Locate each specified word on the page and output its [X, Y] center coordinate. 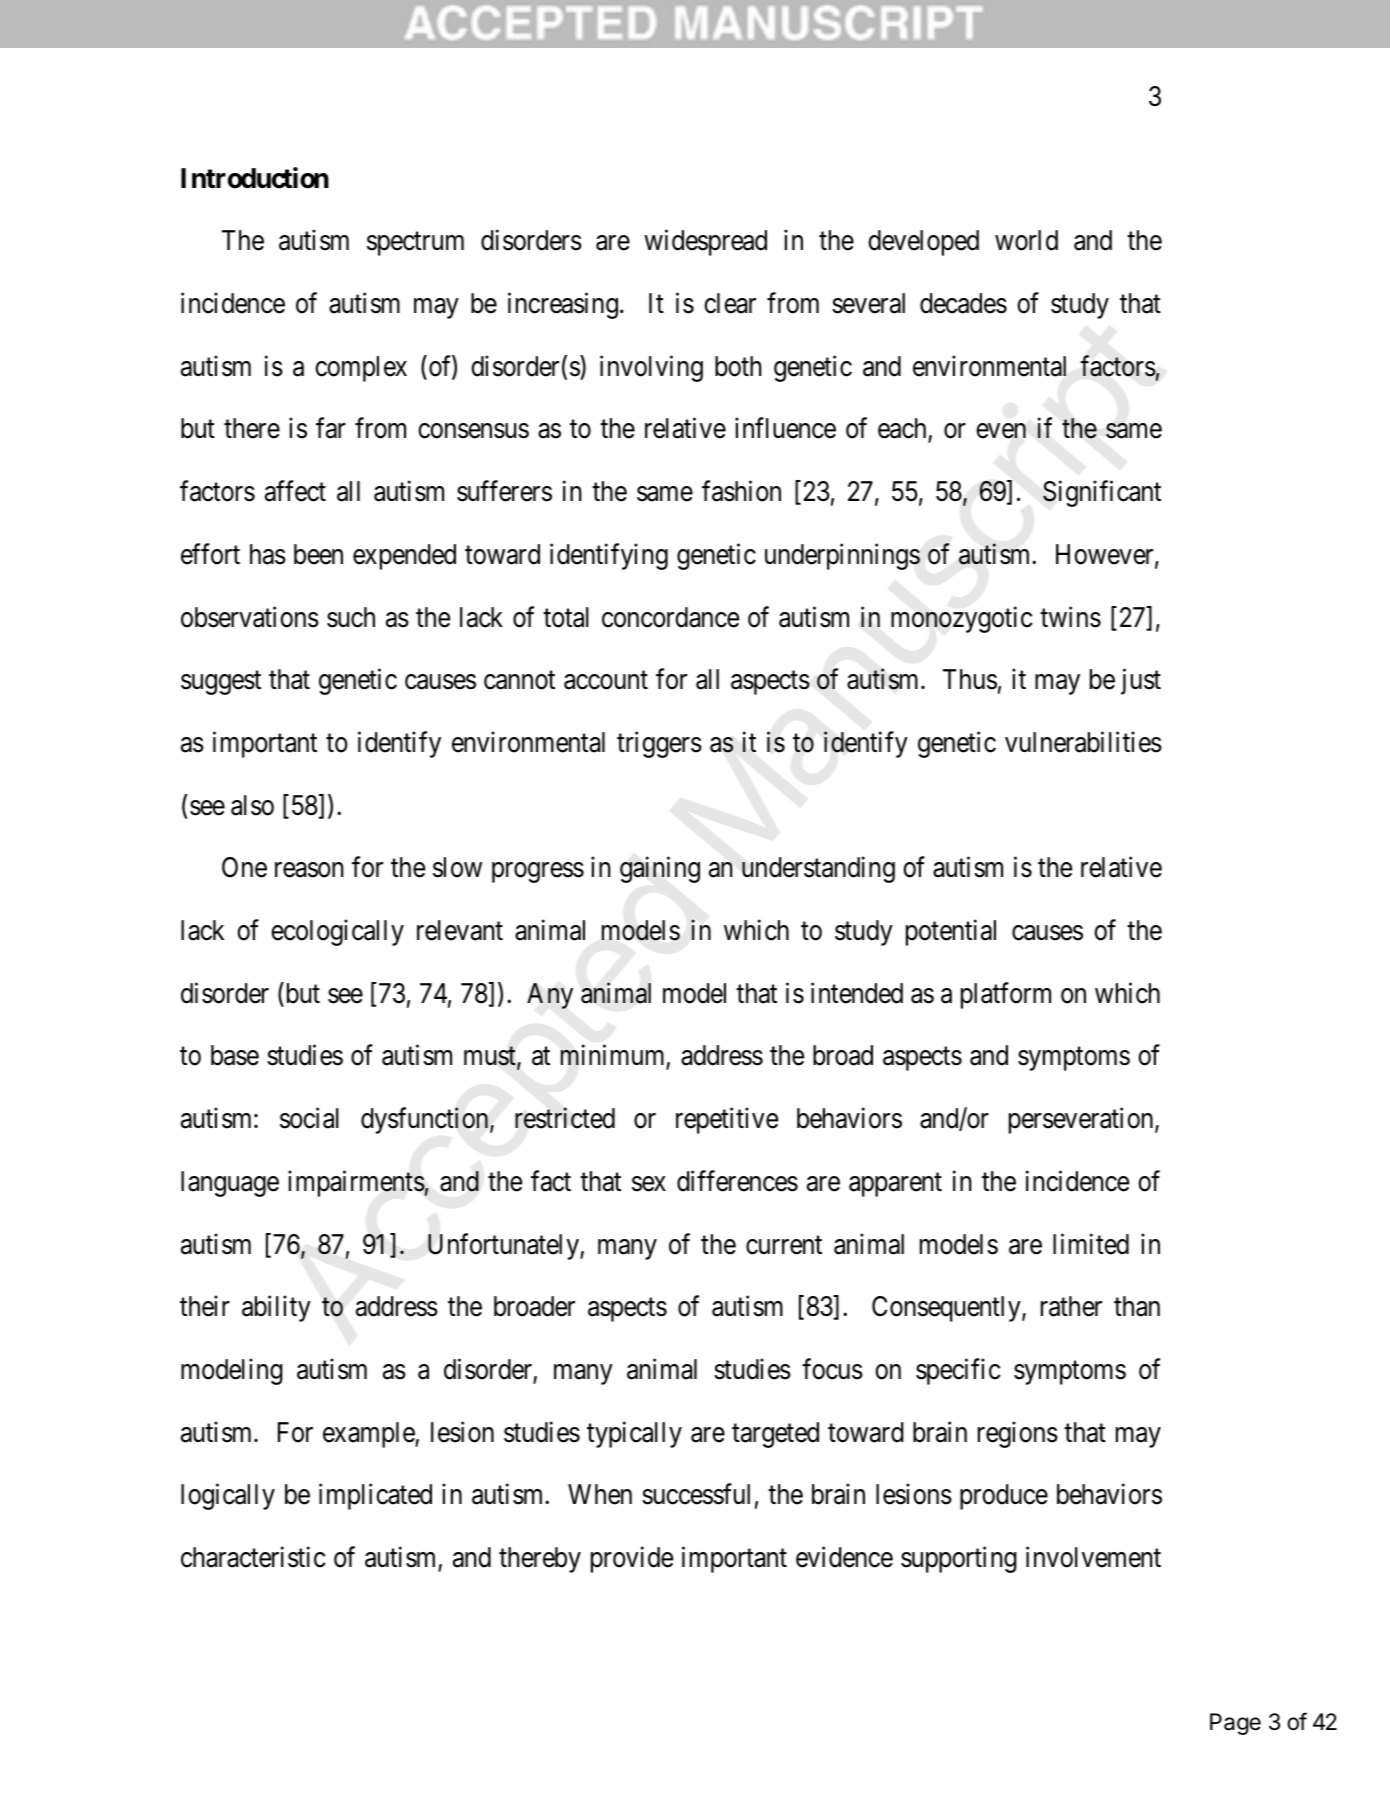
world [1026, 240]
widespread [705, 243]
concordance [670, 617]
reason [309, 870]
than [1137, 1306]
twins [1070, 617]
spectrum [415, 244]
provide [632, 1559]
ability [276, 1309]
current [784, 1245]
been [318, 554]
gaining [660, 870]
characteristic [253, 1557]
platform [1006, 995]
